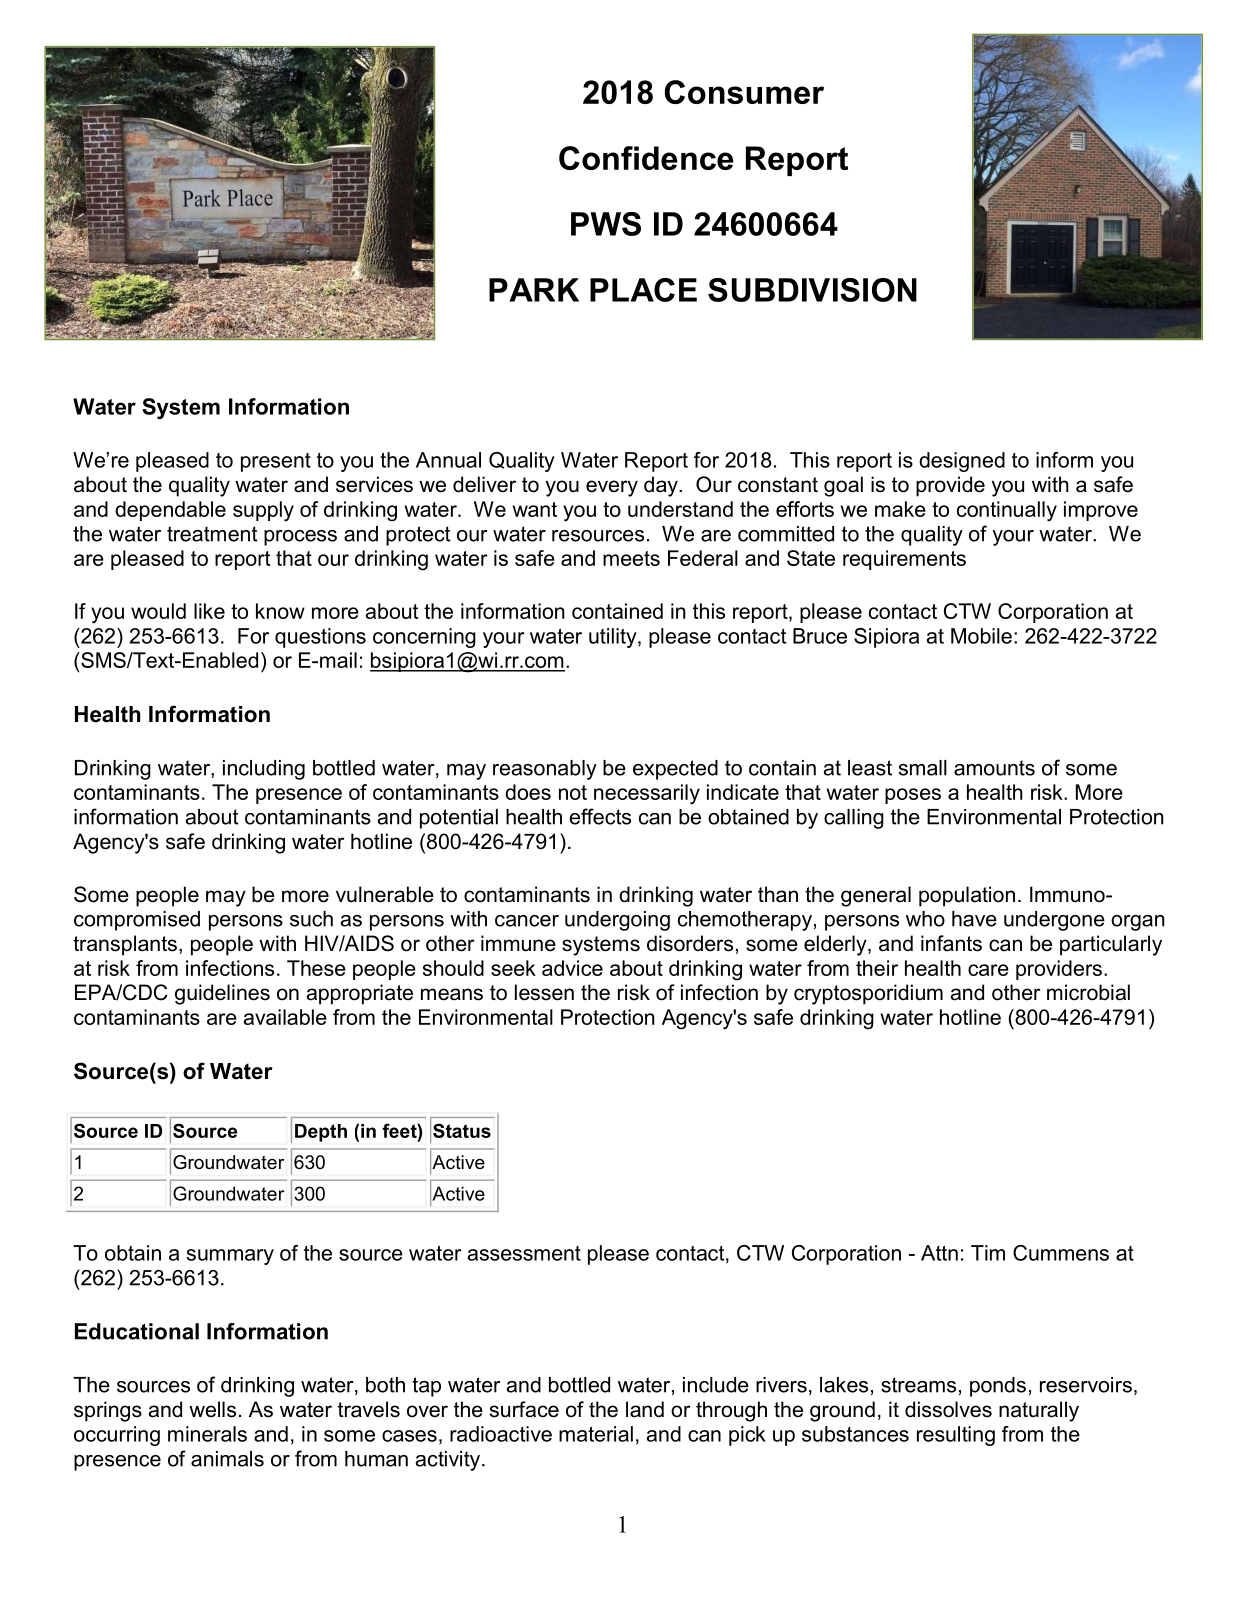 This document has height=1611, width=1245. Describe the element at coordinates (647, 794) in the document. I see `necessarily` at that location.
